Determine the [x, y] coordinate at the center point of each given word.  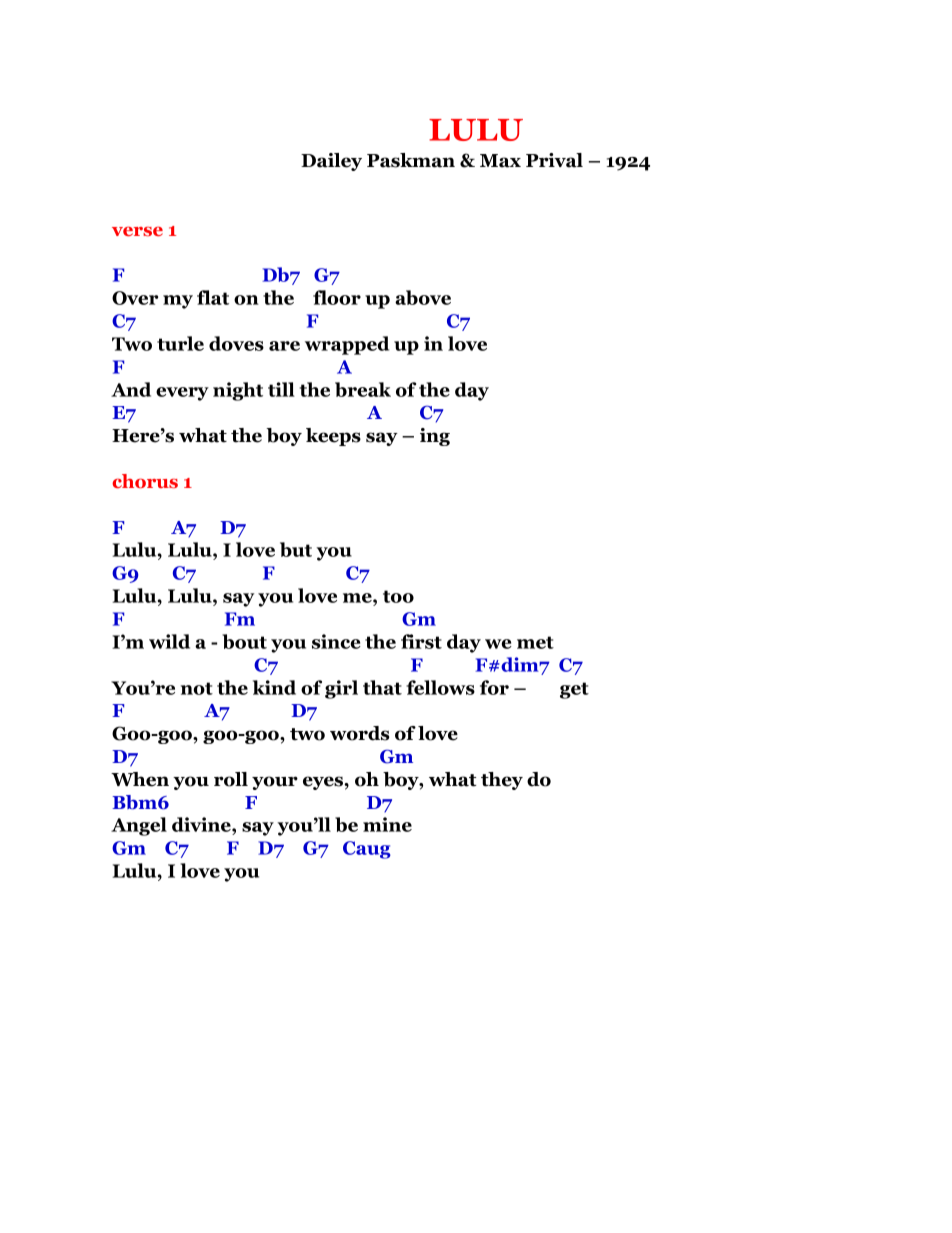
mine [387, 824]
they [502, 781]
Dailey [331, 162]
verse [137, 231]
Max [500, 161]
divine [202, 826]
